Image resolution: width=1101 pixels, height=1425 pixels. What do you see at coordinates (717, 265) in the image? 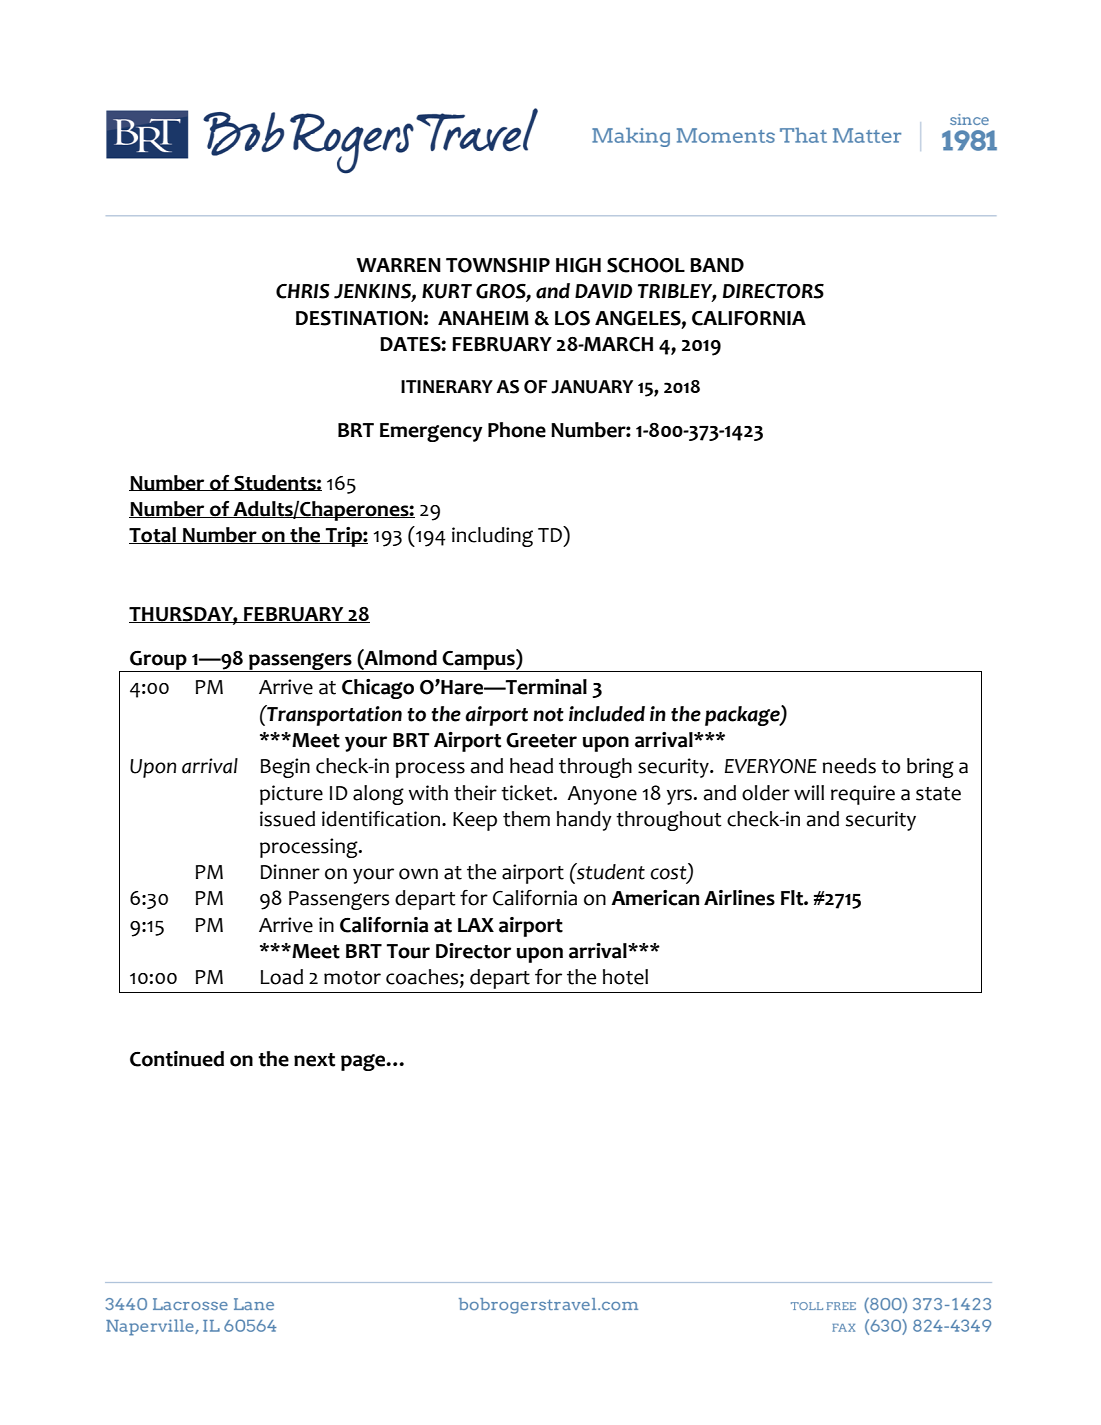
I see `BAND` at bounding box center [717, 265].
